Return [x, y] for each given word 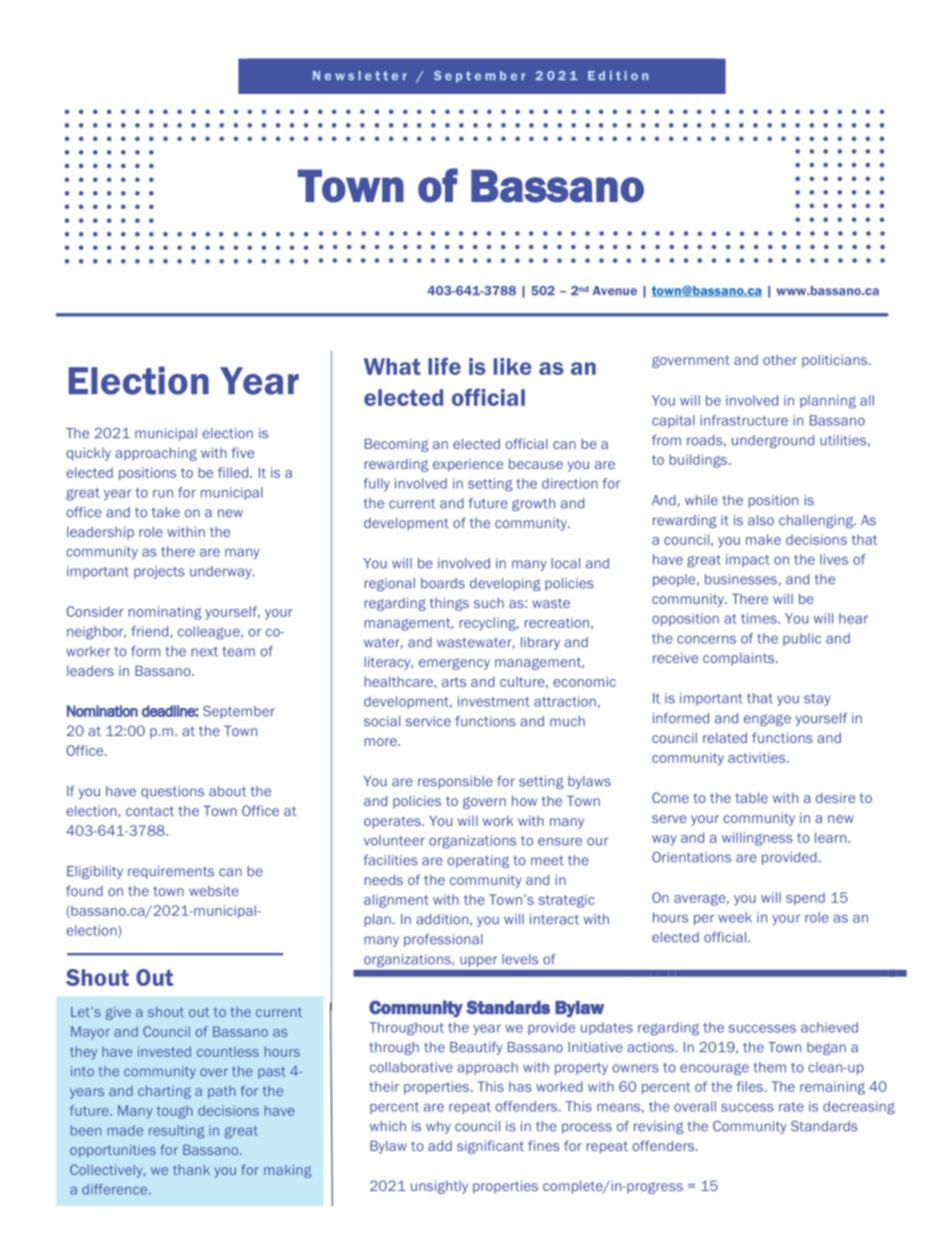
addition [443, 920]
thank [191, 1170]
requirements [171, 872]
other [780, 360]
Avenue [615, 291]
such [489, 603]
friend [151, 631]
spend [805, 898]
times [760, 618]
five [243, 452]
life [444, 366]
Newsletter [360, 75]
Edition [618, 75]
